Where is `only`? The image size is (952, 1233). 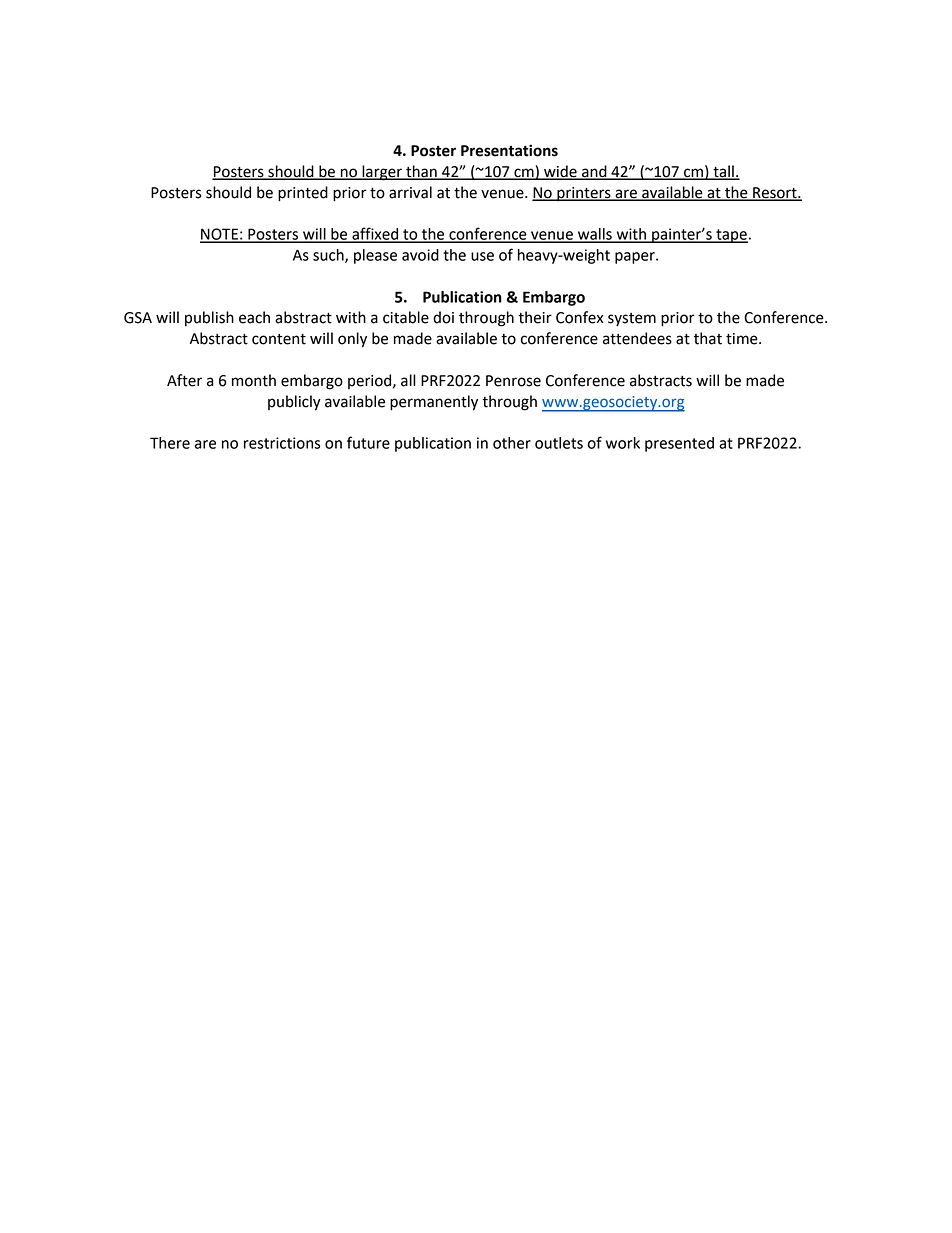 only is located at coordinates (352, 340).
